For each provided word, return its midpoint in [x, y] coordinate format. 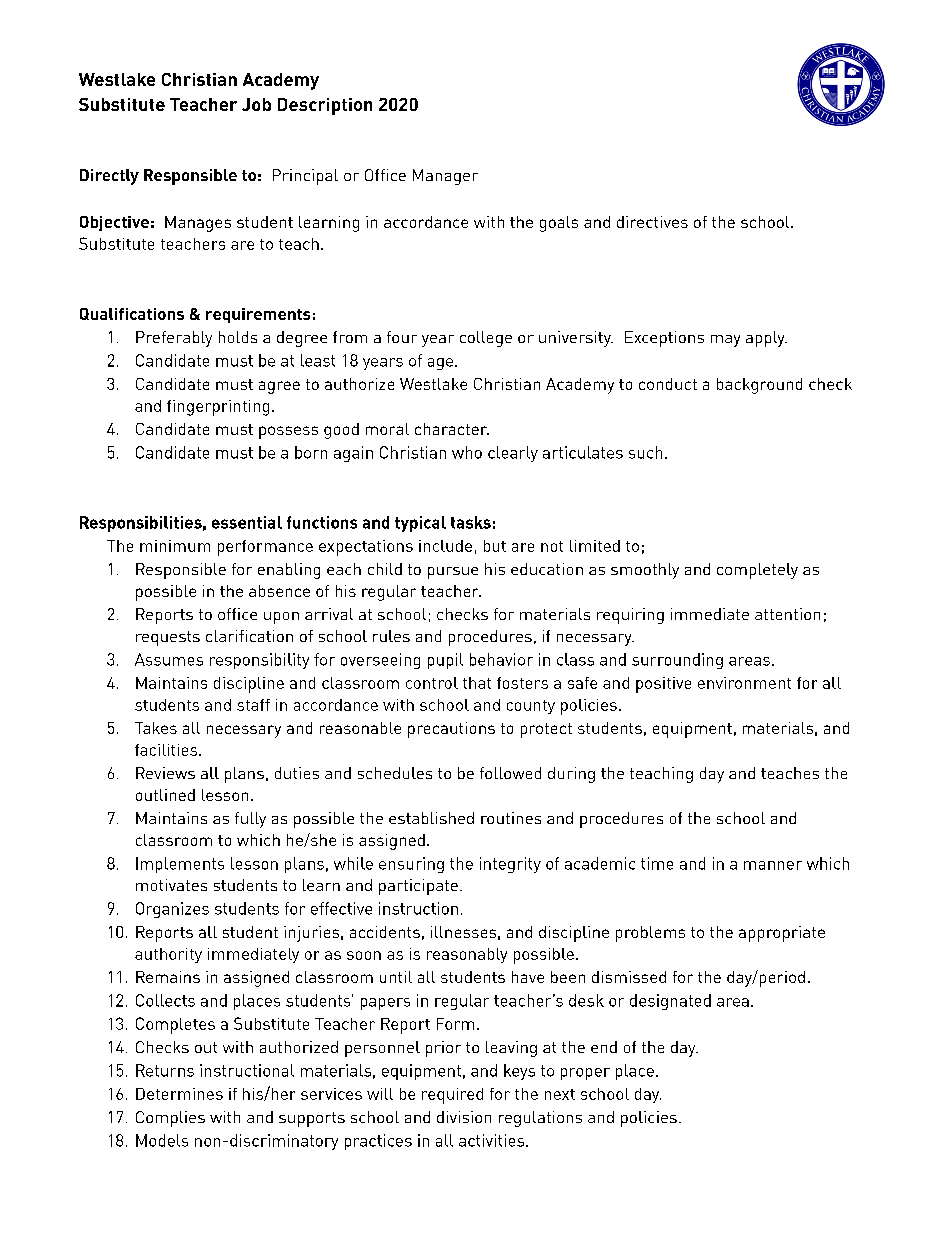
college [486, 339]
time [657, 863]
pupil [445, 661]
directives [652, 222]
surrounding [677, 661]
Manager [445, 177]
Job [256, 104]
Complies [170, 1119]
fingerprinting [218, 408]
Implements [180, 865]
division [464, 1117]
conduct [668, 384]
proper [585, 1074]
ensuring [411, 865]
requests [168, 638]
